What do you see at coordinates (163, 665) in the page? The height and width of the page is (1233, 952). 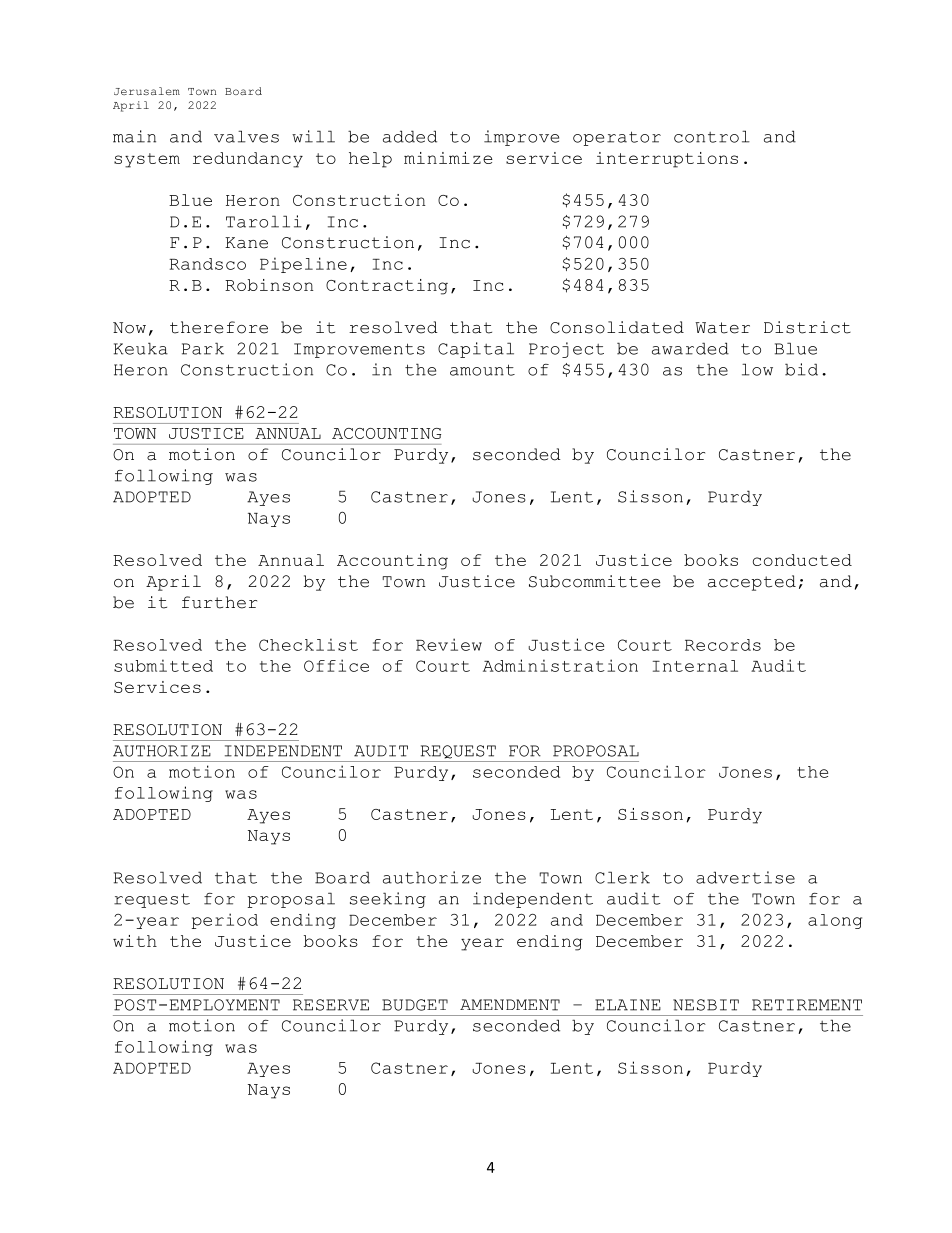 I see `submitted` at bounding box center [163, 665].
